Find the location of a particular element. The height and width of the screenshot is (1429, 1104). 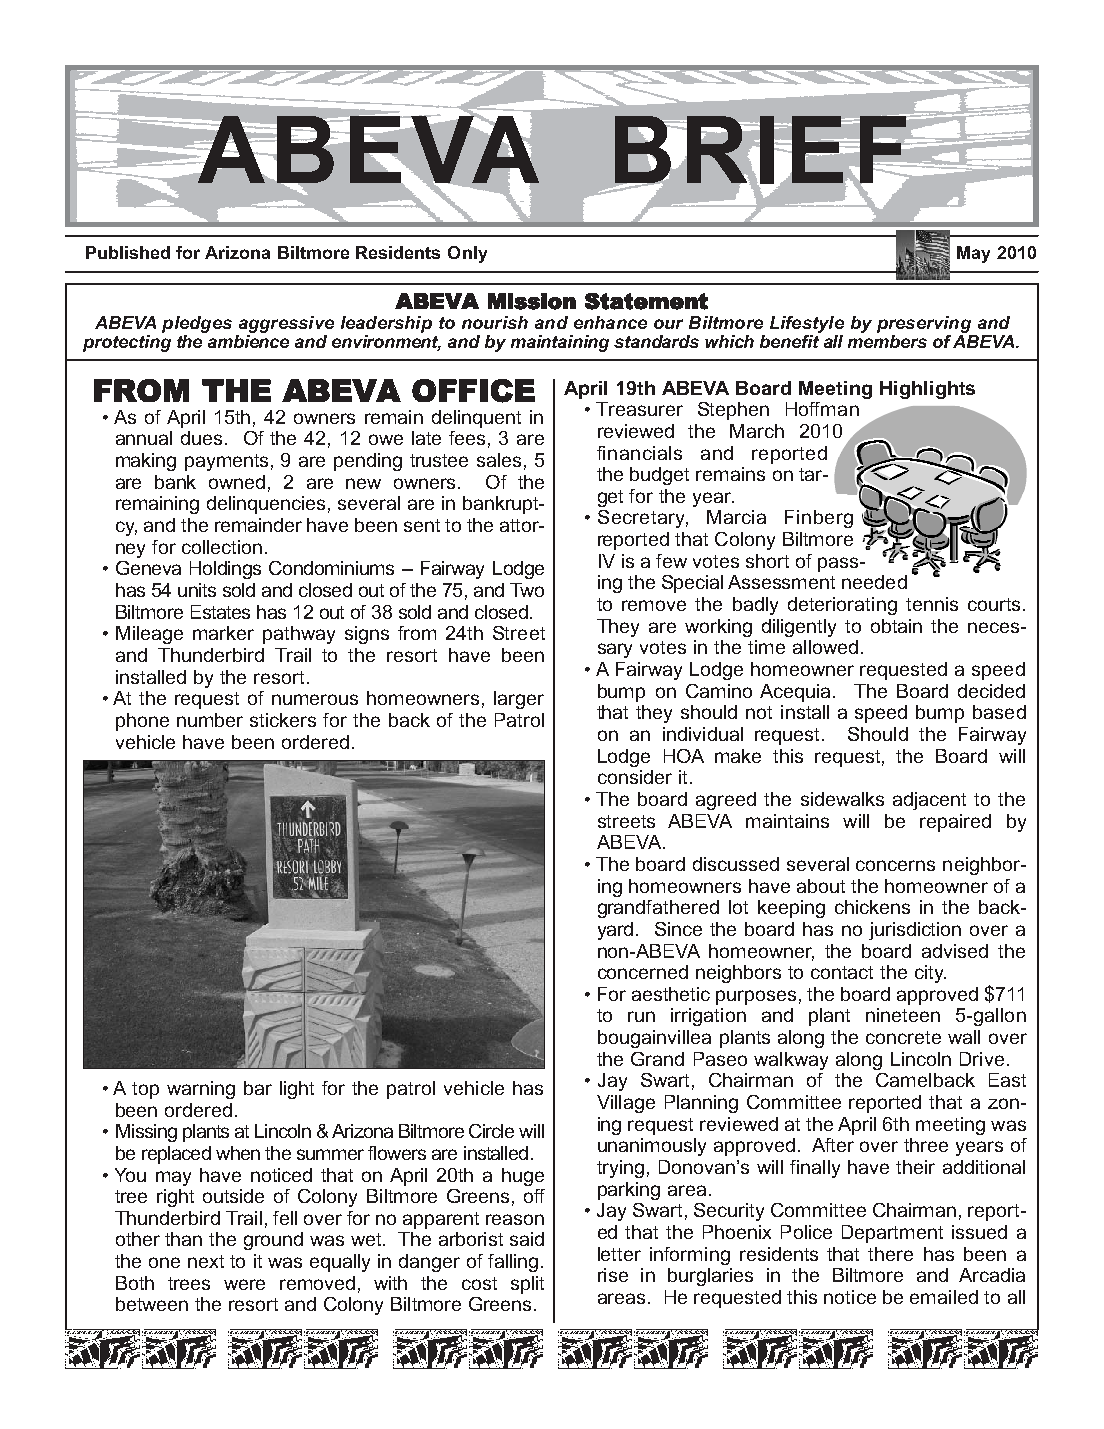

obtain is located at coordinates (896, 626).
